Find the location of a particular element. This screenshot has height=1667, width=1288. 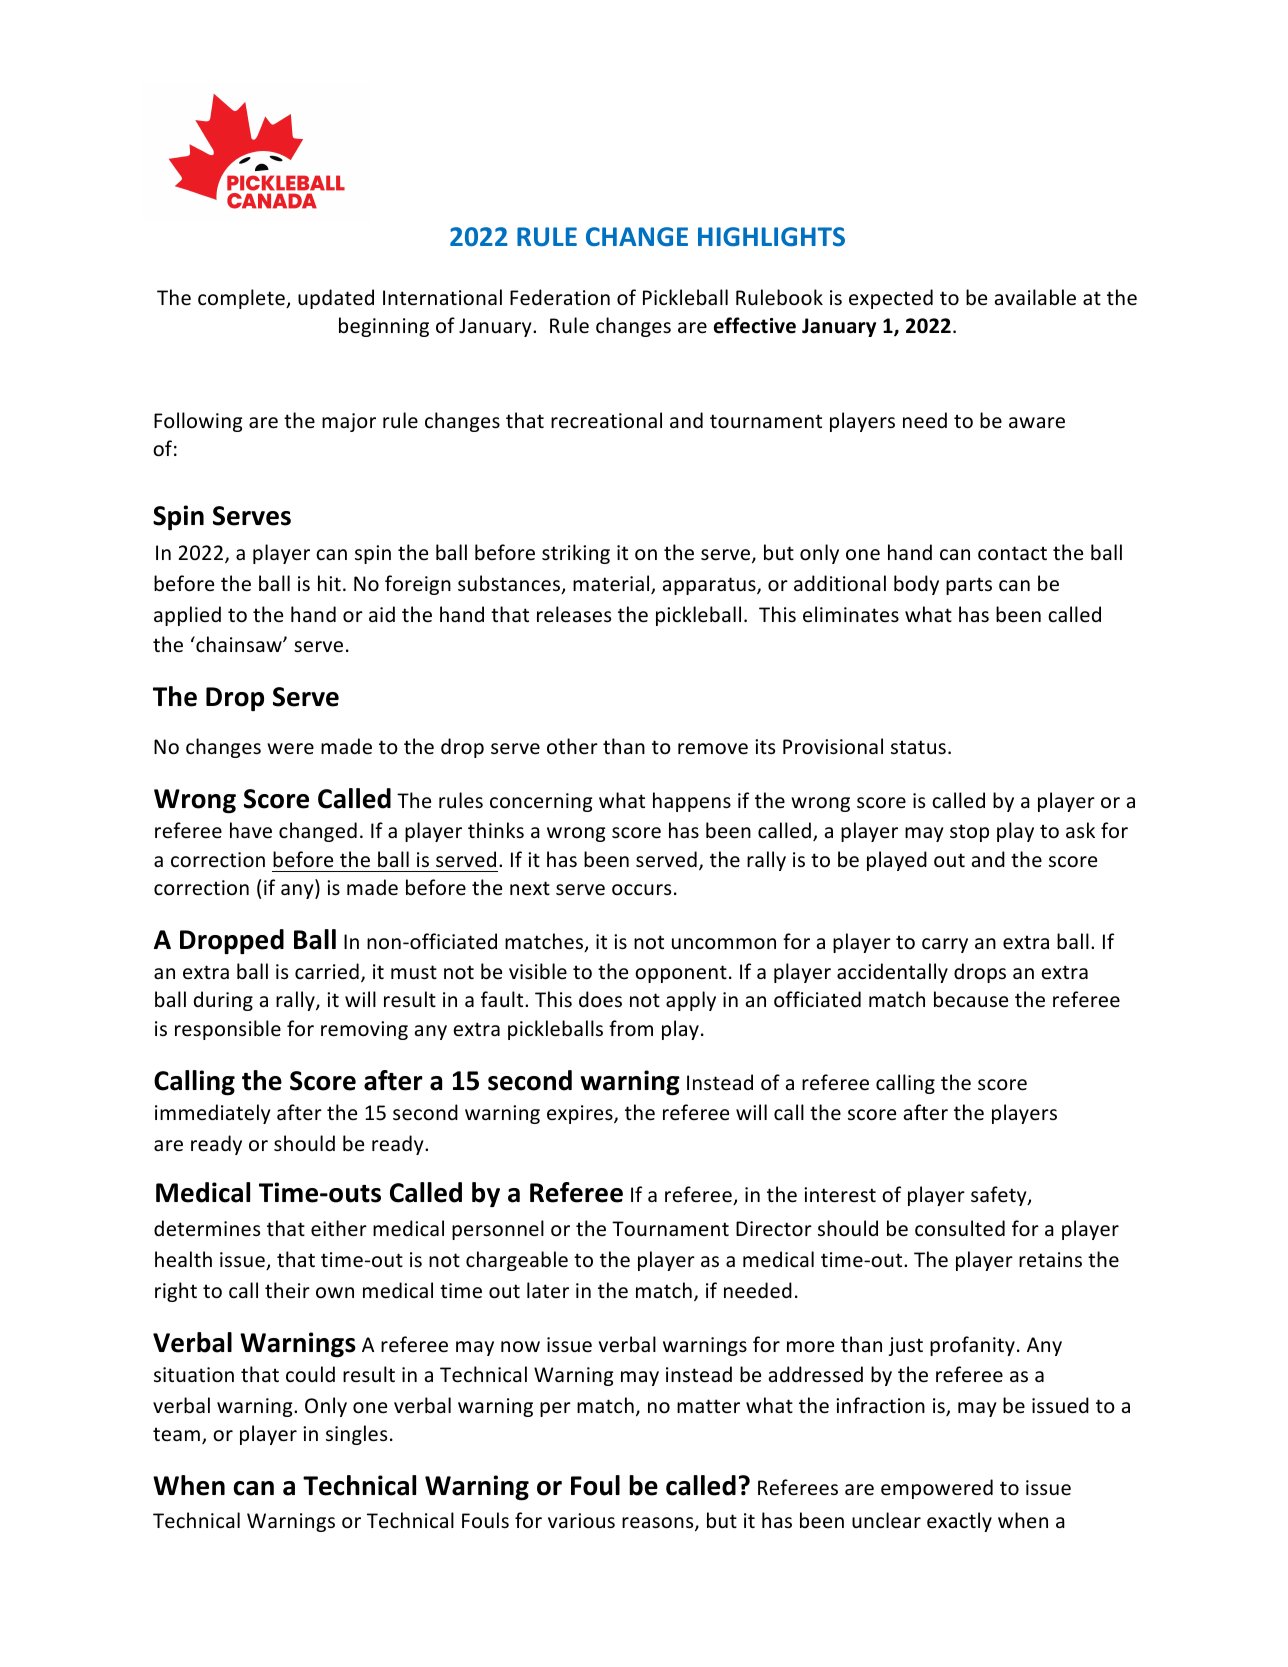

available is located at coordinates (1035, 297).
